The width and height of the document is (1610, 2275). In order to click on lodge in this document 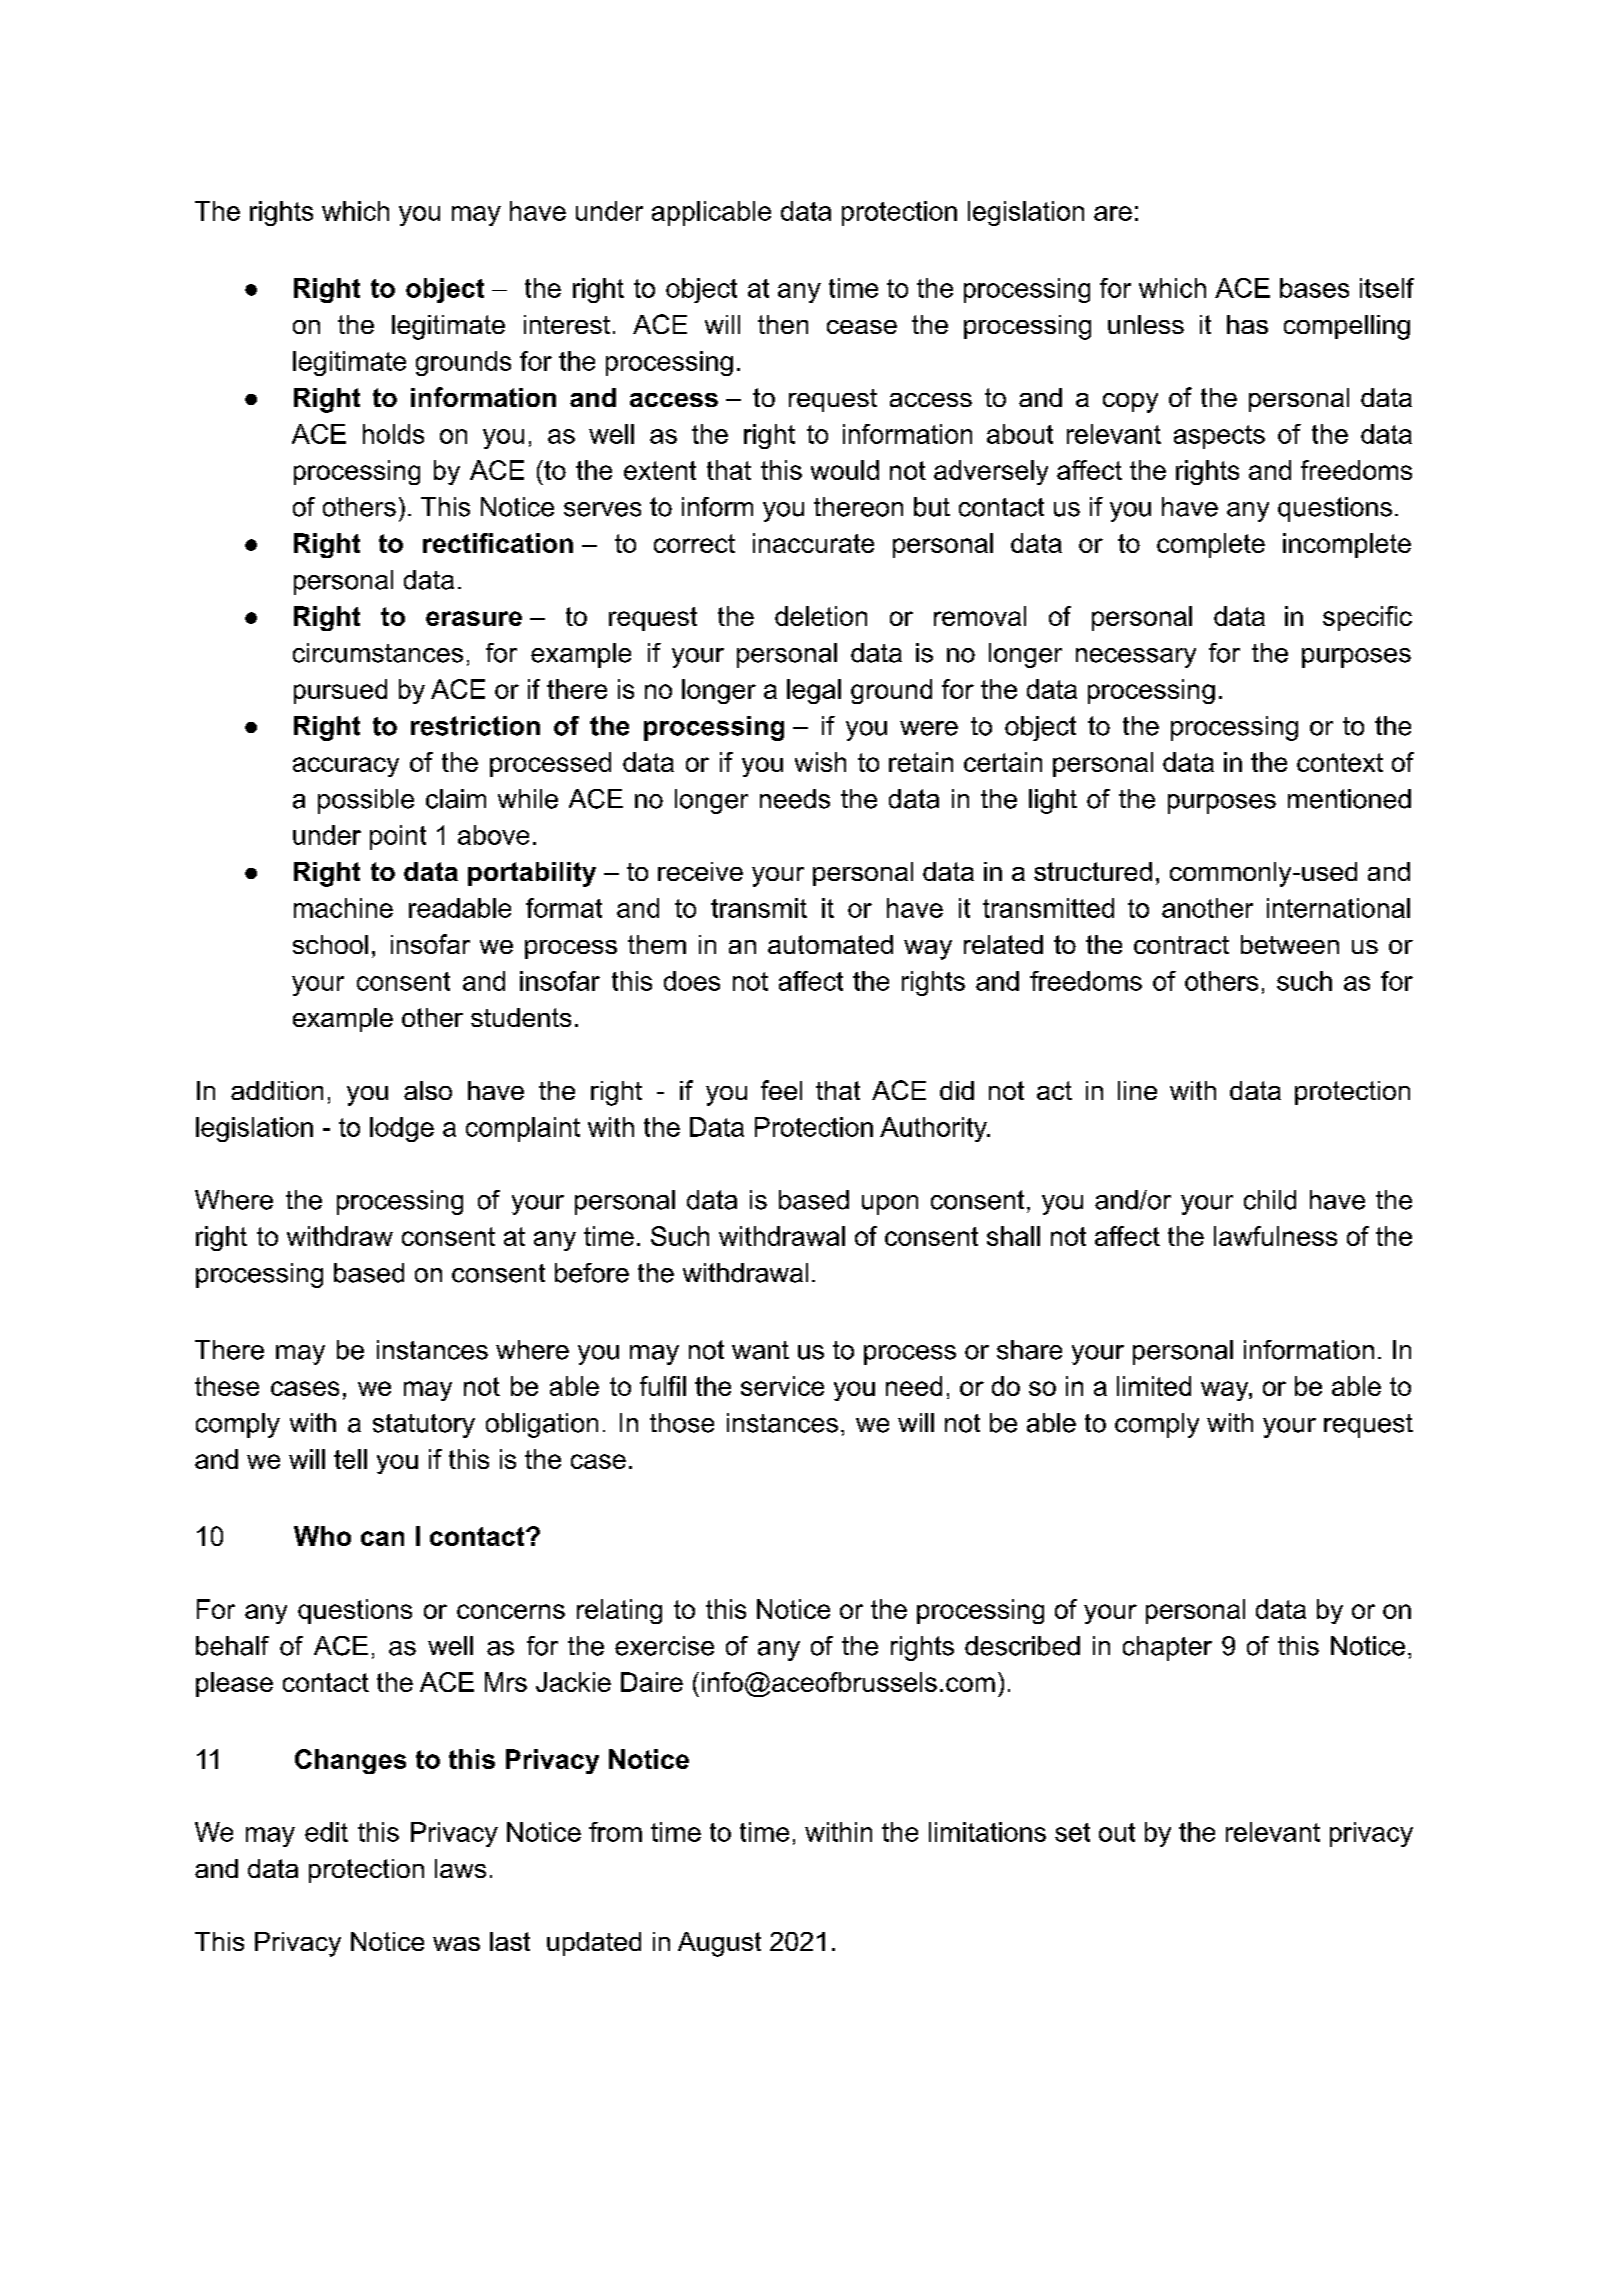, I will do `click(402, 1129)`.
